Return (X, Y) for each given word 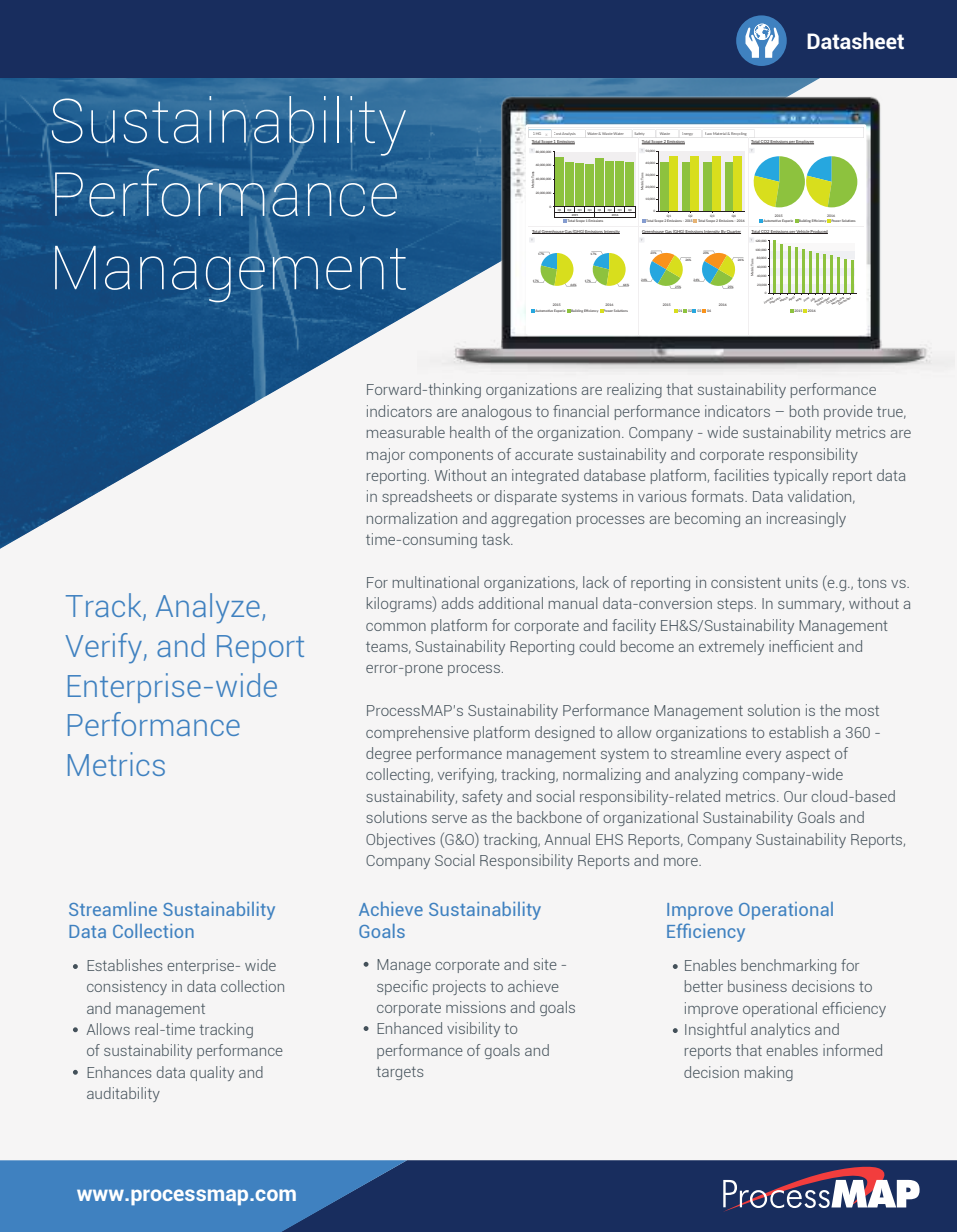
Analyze (208, 608)
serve (449, 819)
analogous (497, 412)
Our (795, 796)
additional (510, 603)
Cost (557, 133)
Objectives (400, 840)
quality (212, 1073)
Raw (708, 133)
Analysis (569, 133)
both (804, 411)
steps (735, 605)
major (386, 455)
